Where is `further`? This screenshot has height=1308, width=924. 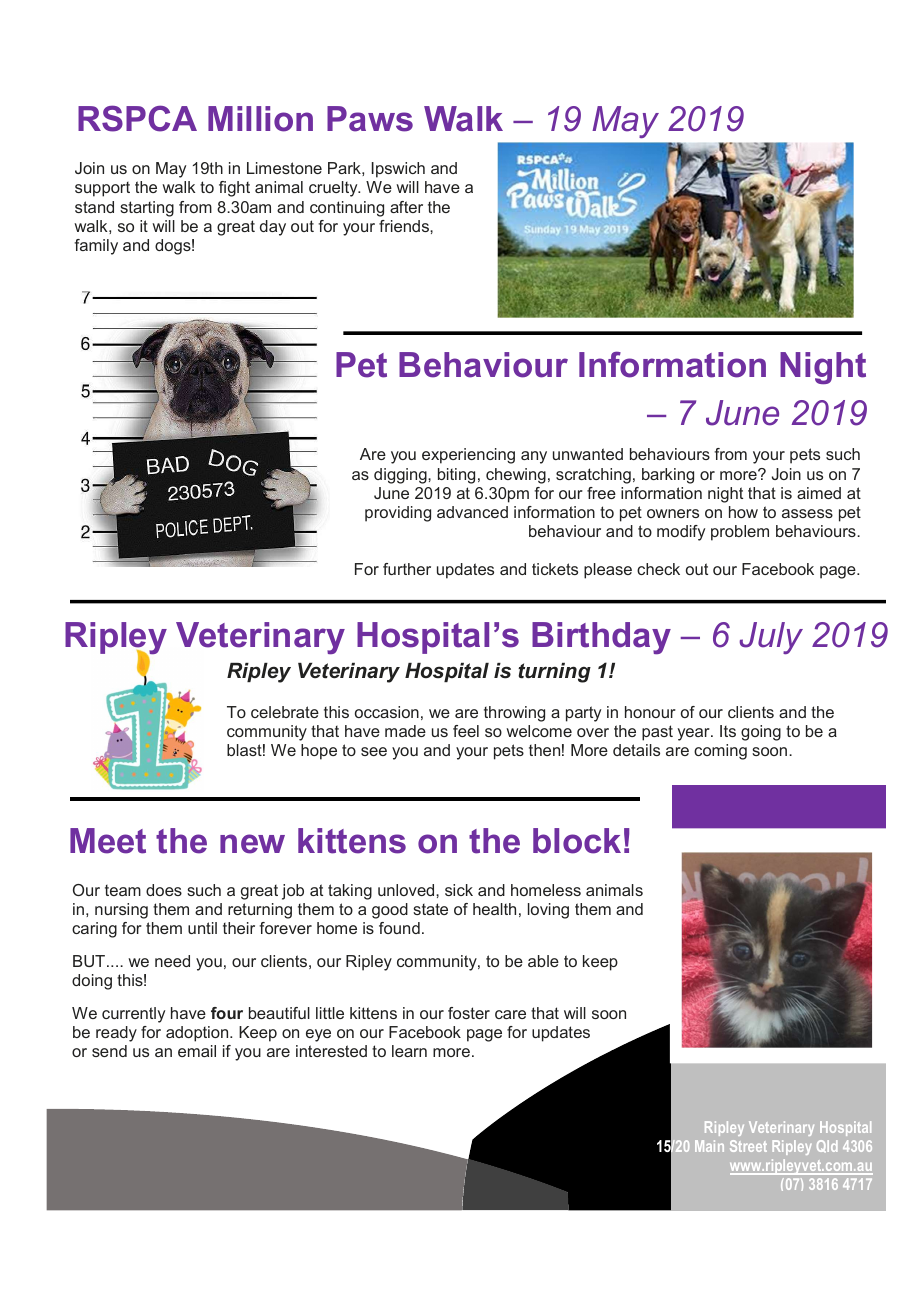
further is located at coordinates (407, 569).
